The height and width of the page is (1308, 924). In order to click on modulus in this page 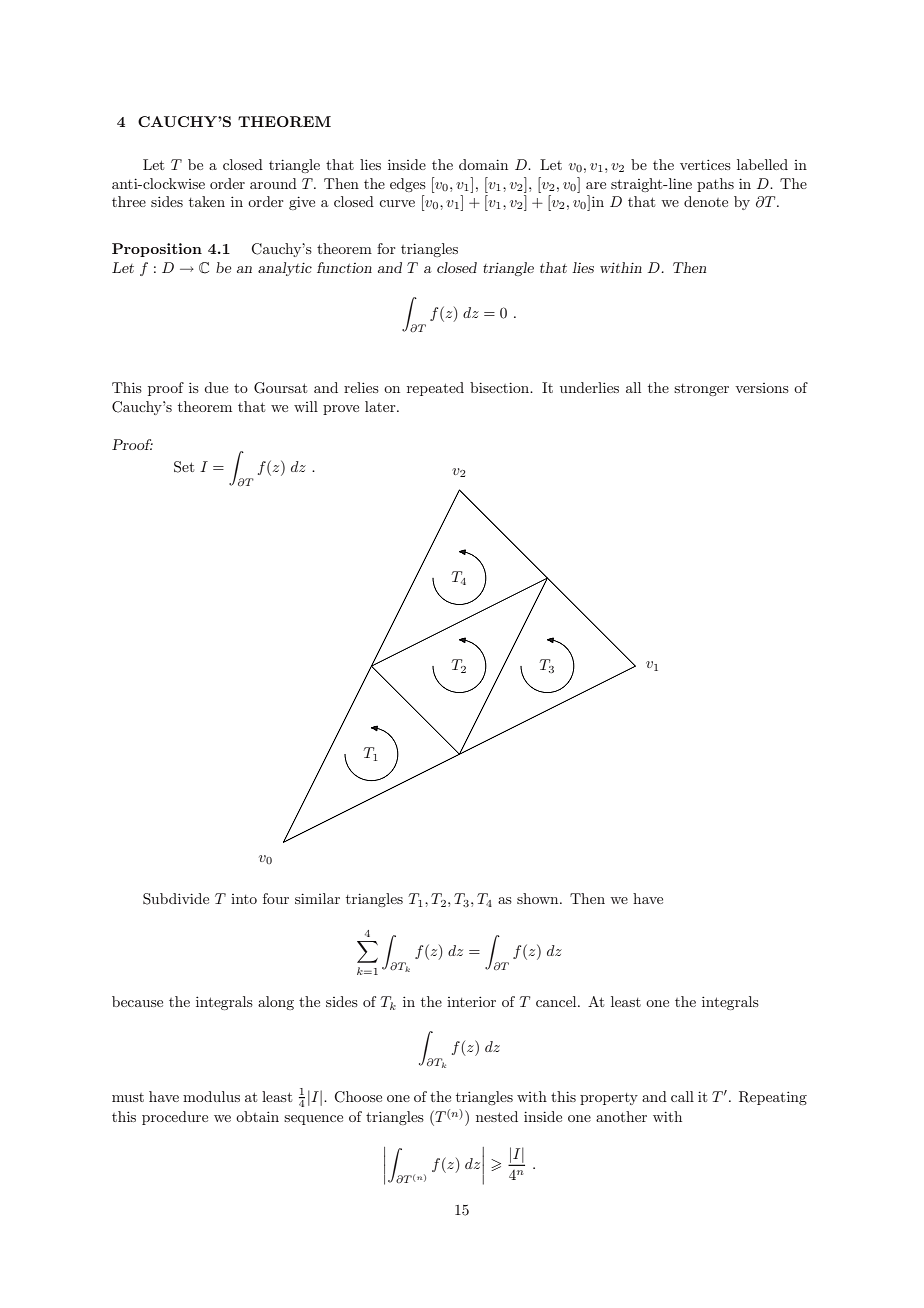, I will do `click(211, 1096)`.
